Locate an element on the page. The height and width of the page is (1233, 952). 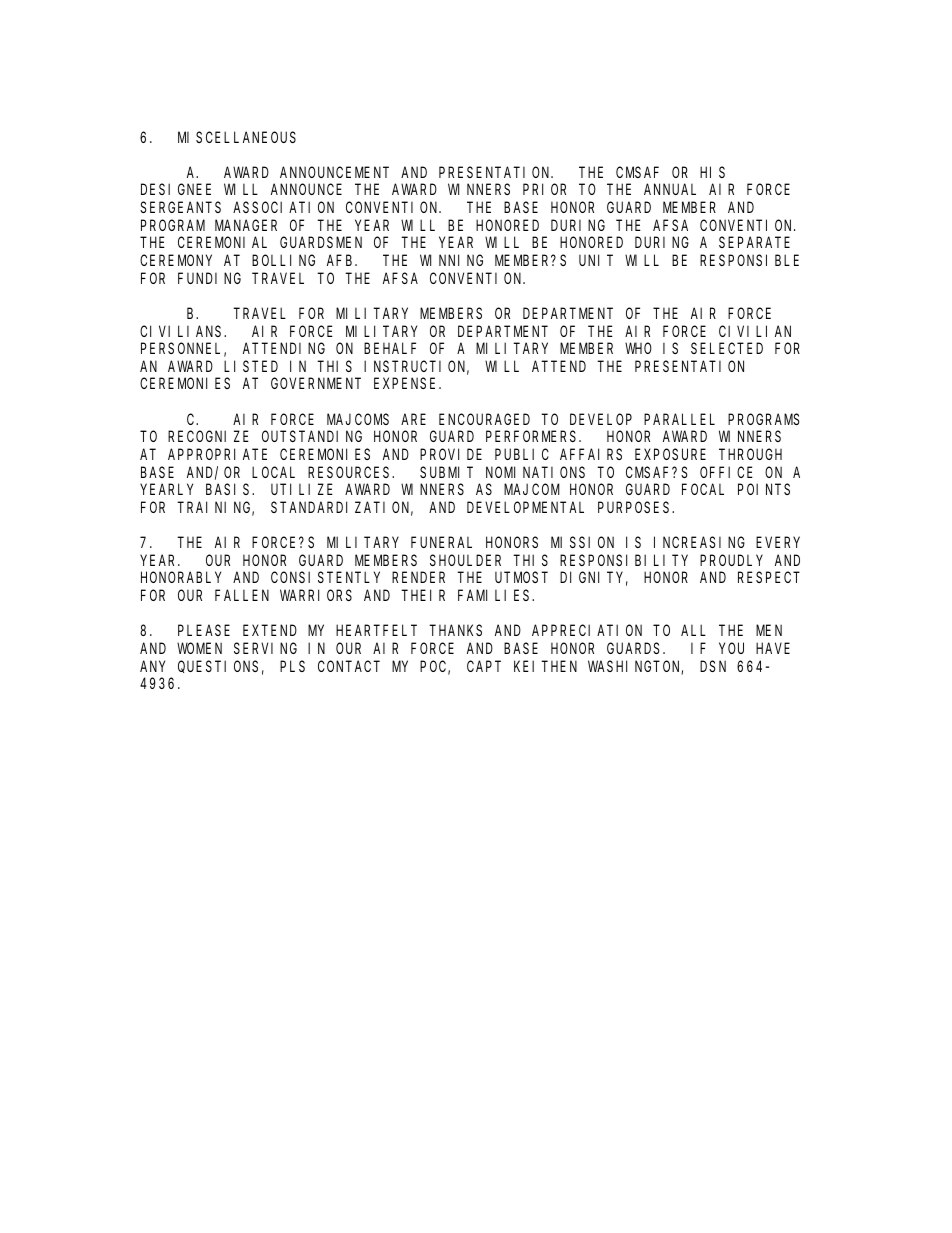
RENDER is located at coordinates (418, 578).
